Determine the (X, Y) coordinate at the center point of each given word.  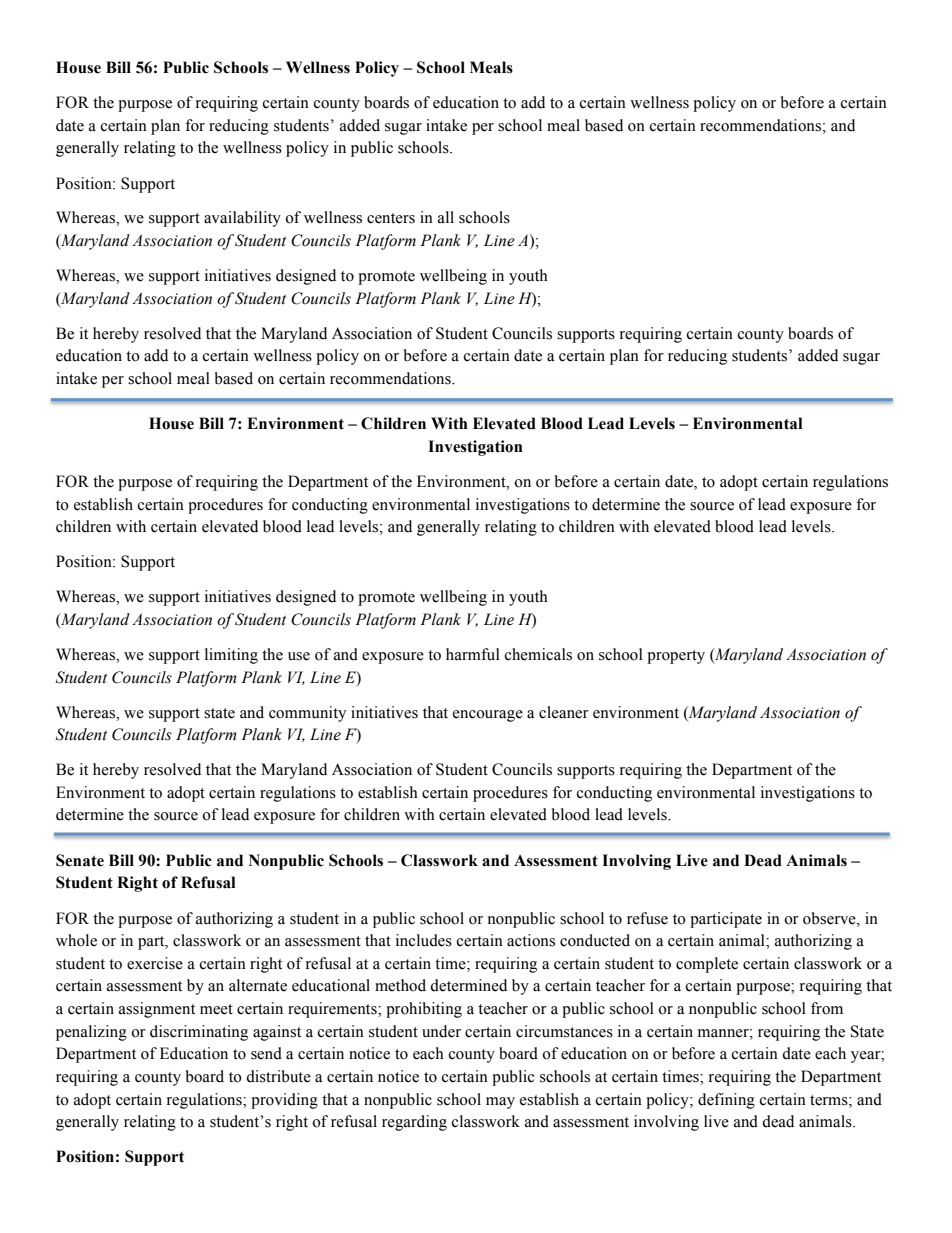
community (307, 714)
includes (424, 940)
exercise (155, 963)
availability (242, 219)
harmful (473, 654)
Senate (80, 860)
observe (830, 918)
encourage (488, 716)
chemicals (538, 654)
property (676, 657)
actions (531, 940)
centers (391, 218)
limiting (231, 656)
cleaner (564, 712)
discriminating (199, 1033)
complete (707, 965)
